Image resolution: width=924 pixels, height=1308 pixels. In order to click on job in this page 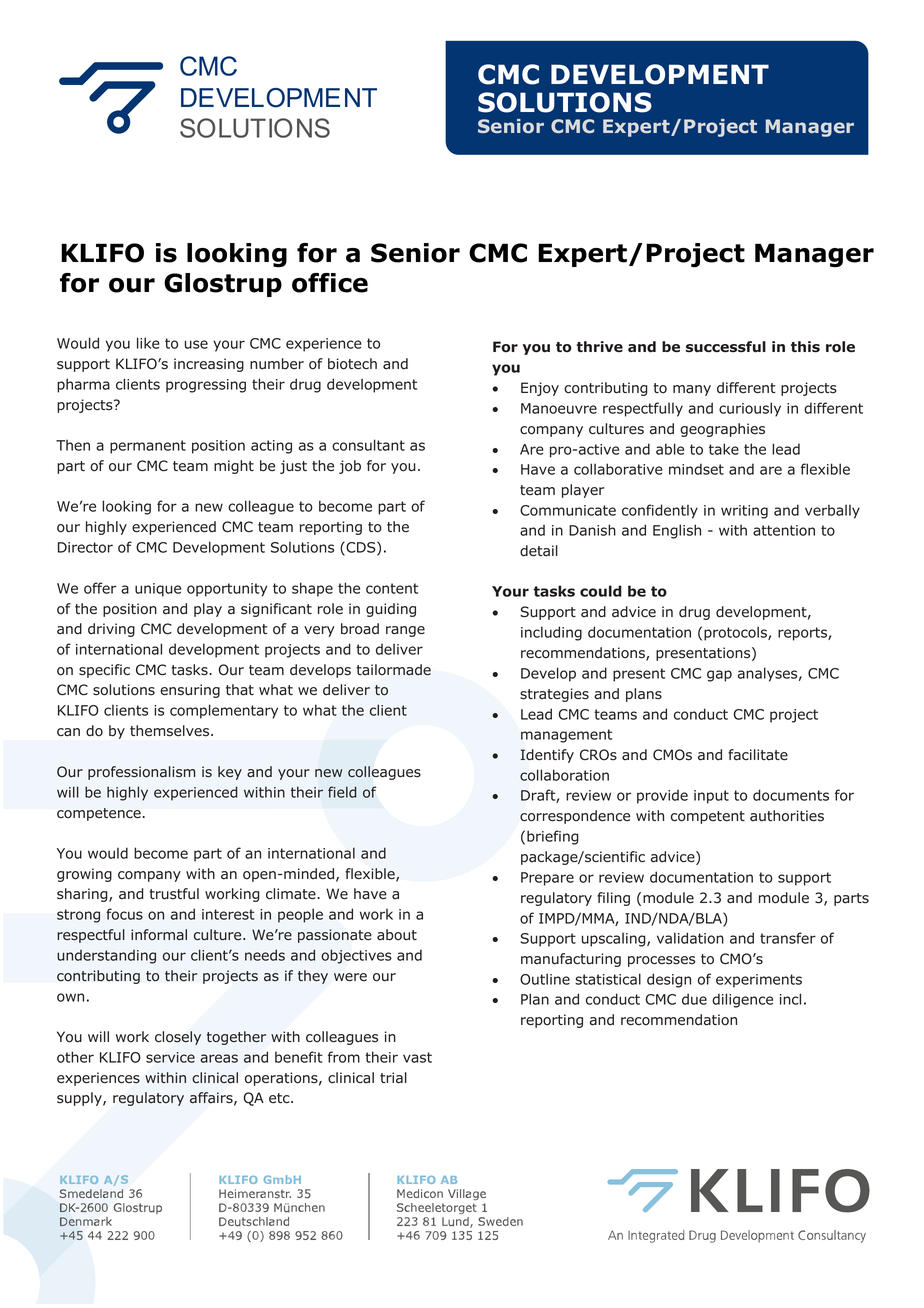, I will do `click(350, 467)`.
